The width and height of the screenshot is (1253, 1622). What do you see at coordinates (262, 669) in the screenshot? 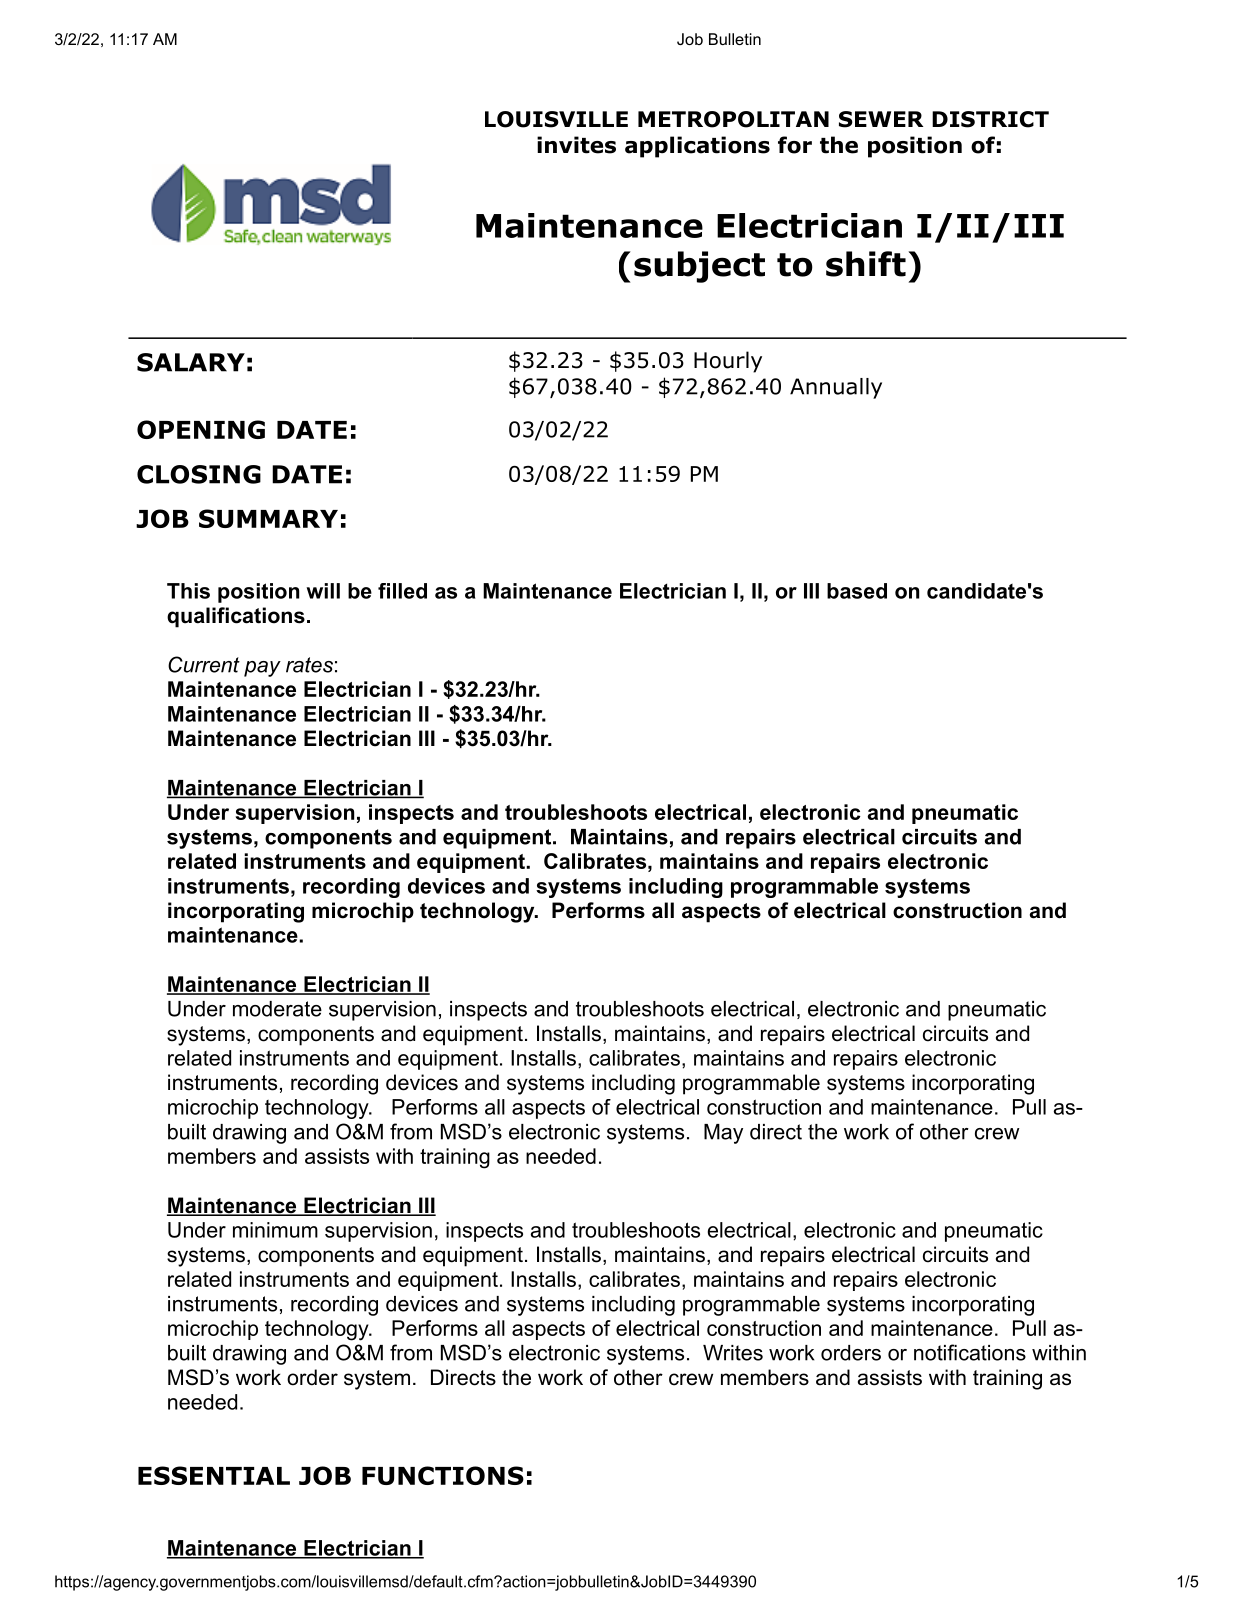
I see `pay` at bounding box center [262, 669].
